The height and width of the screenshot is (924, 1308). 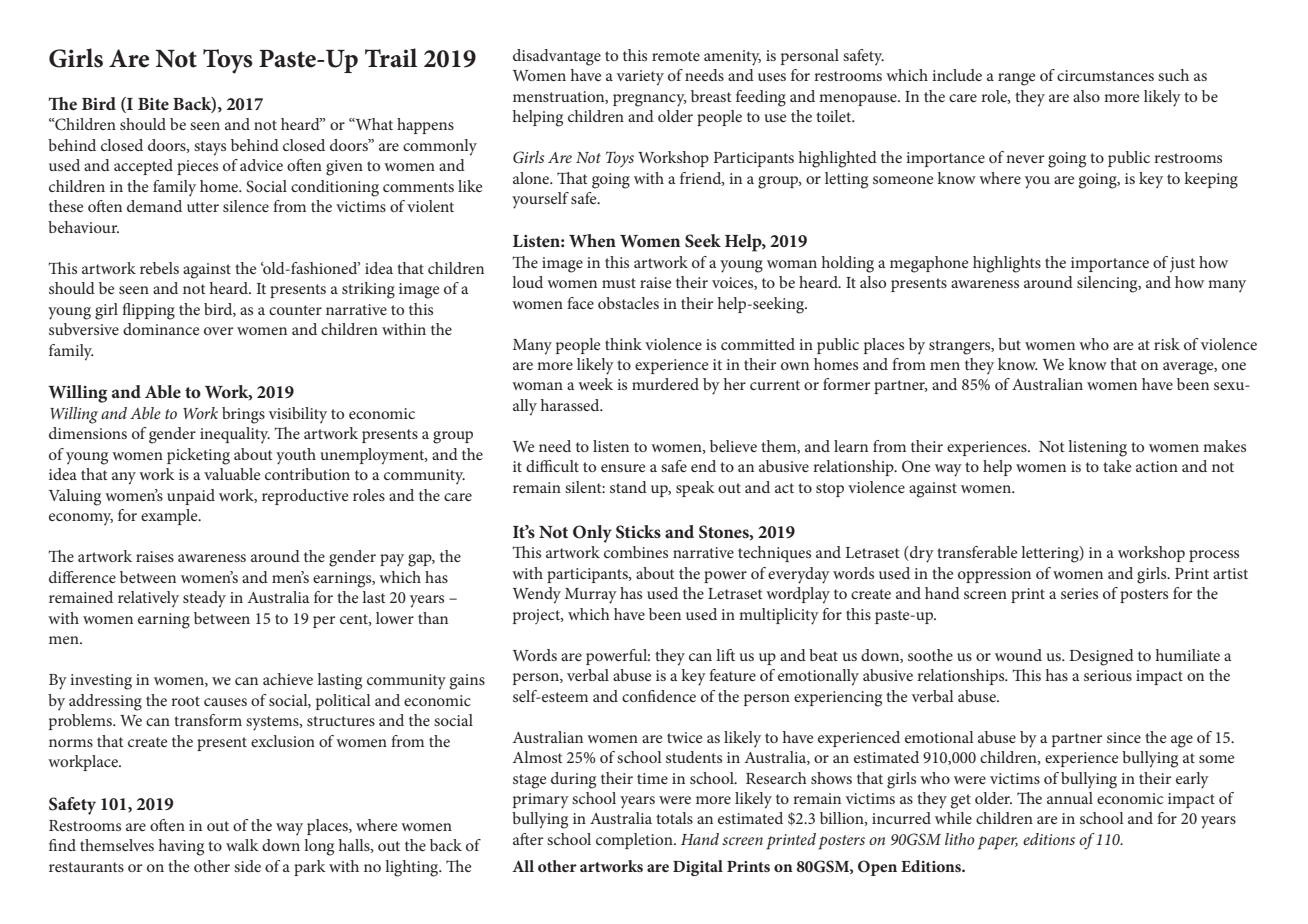 What do you see at coordinates (635, 841) in the screenshot?
I see `completion` at bounding box center [635, 841].
